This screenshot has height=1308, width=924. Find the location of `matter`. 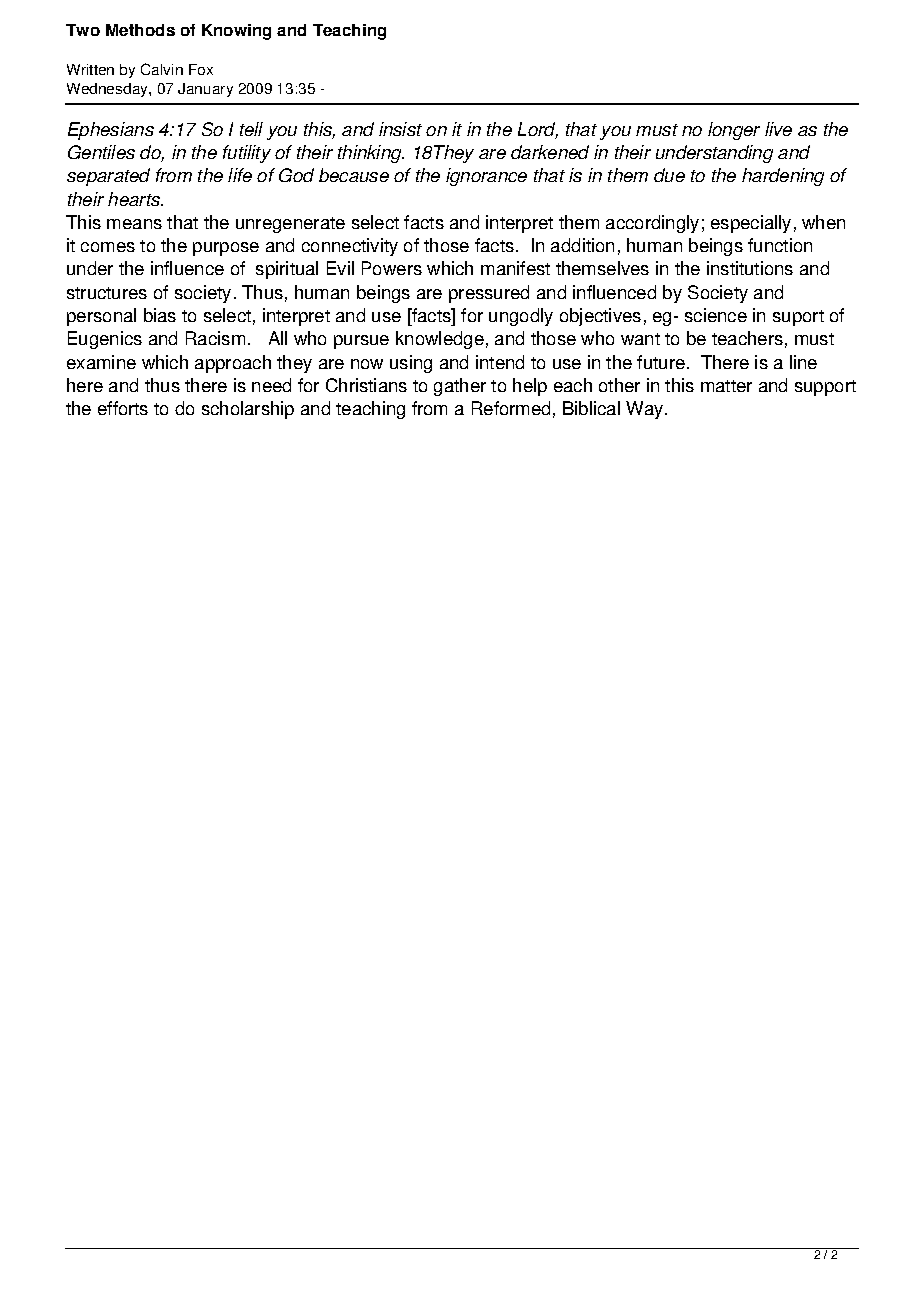

matter is located at coordinates (726, 386).
